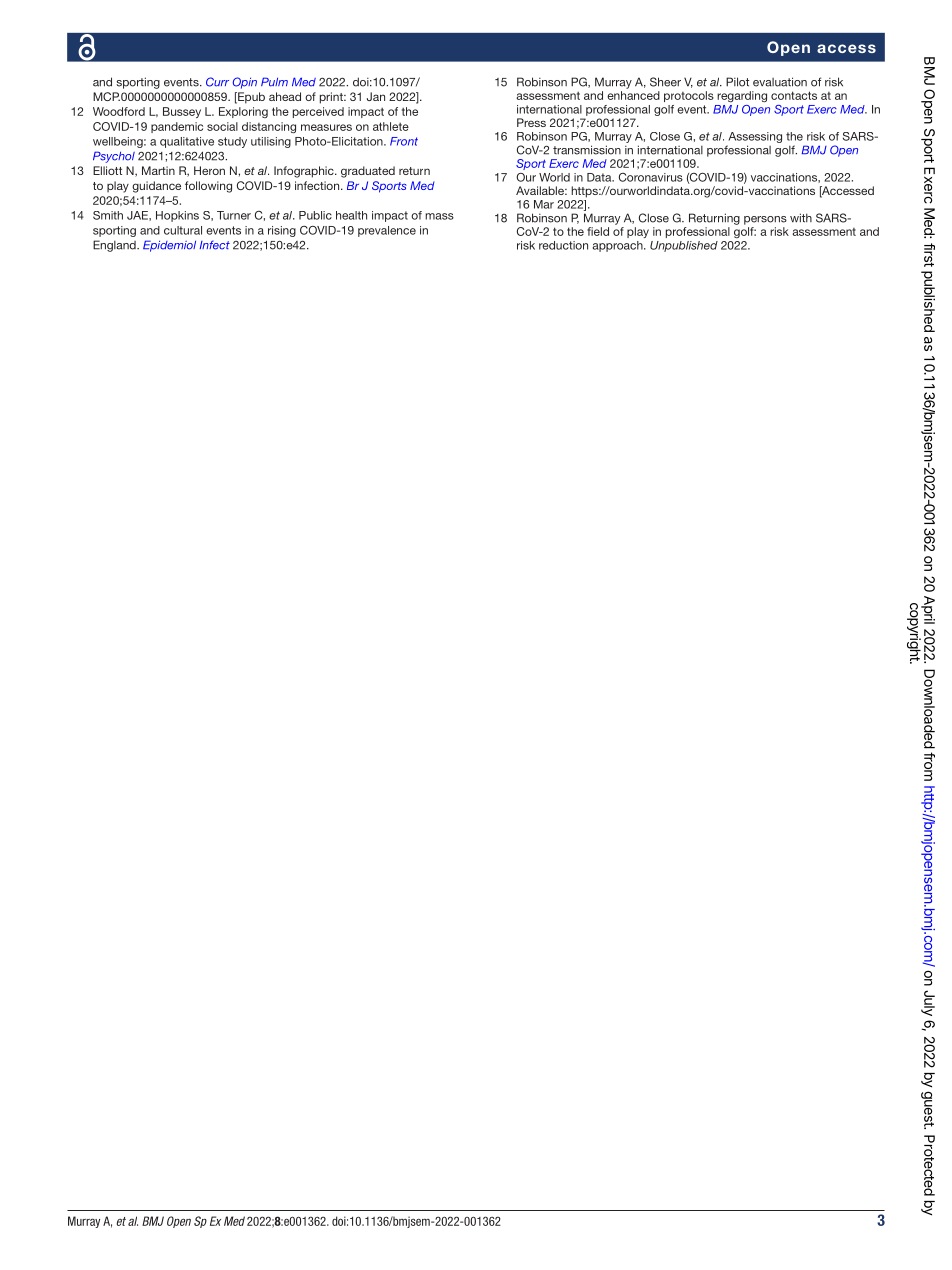 This screenshot has width=952, height=1270. I want to click on Coronavirus, so click(651, 177).
